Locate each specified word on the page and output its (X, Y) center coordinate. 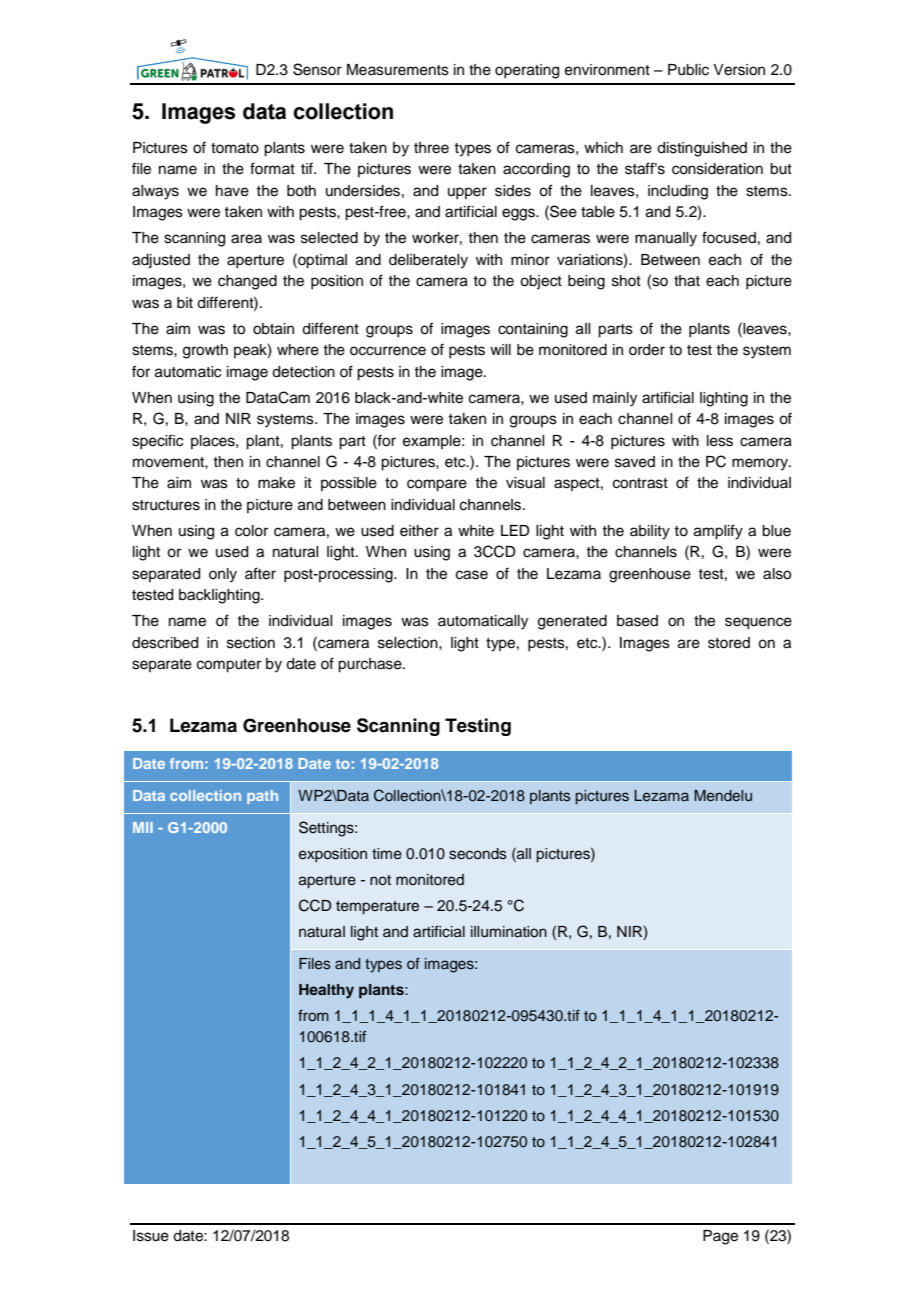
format (272, 168)
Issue (151, 1236)
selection (409, 643)
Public (688, 70)
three (431, 148)
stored (729, 643)
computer (229, 666)
